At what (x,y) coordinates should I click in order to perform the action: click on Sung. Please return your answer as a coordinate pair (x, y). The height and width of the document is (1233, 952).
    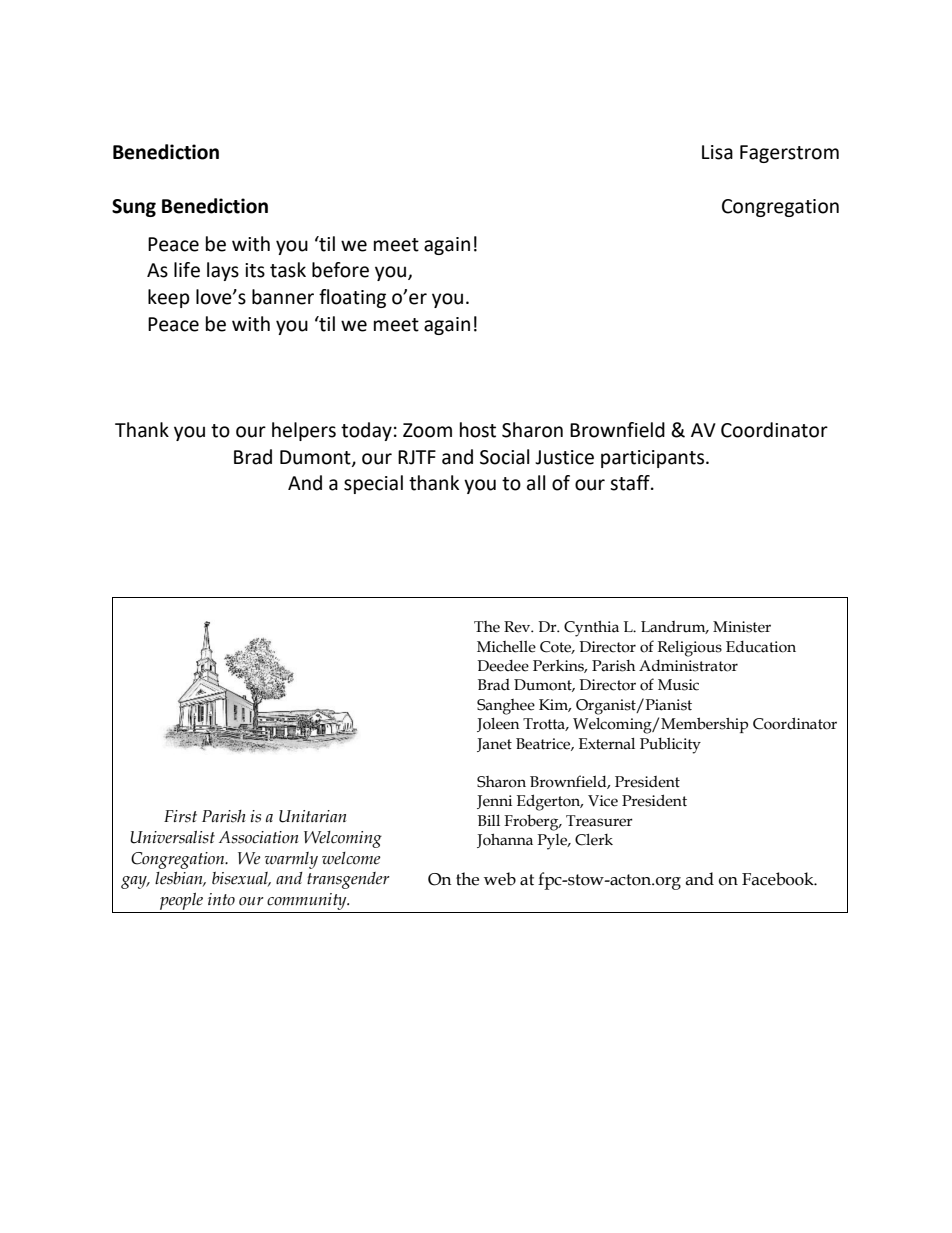
    Looking at the image, I should click on (134, 208).
